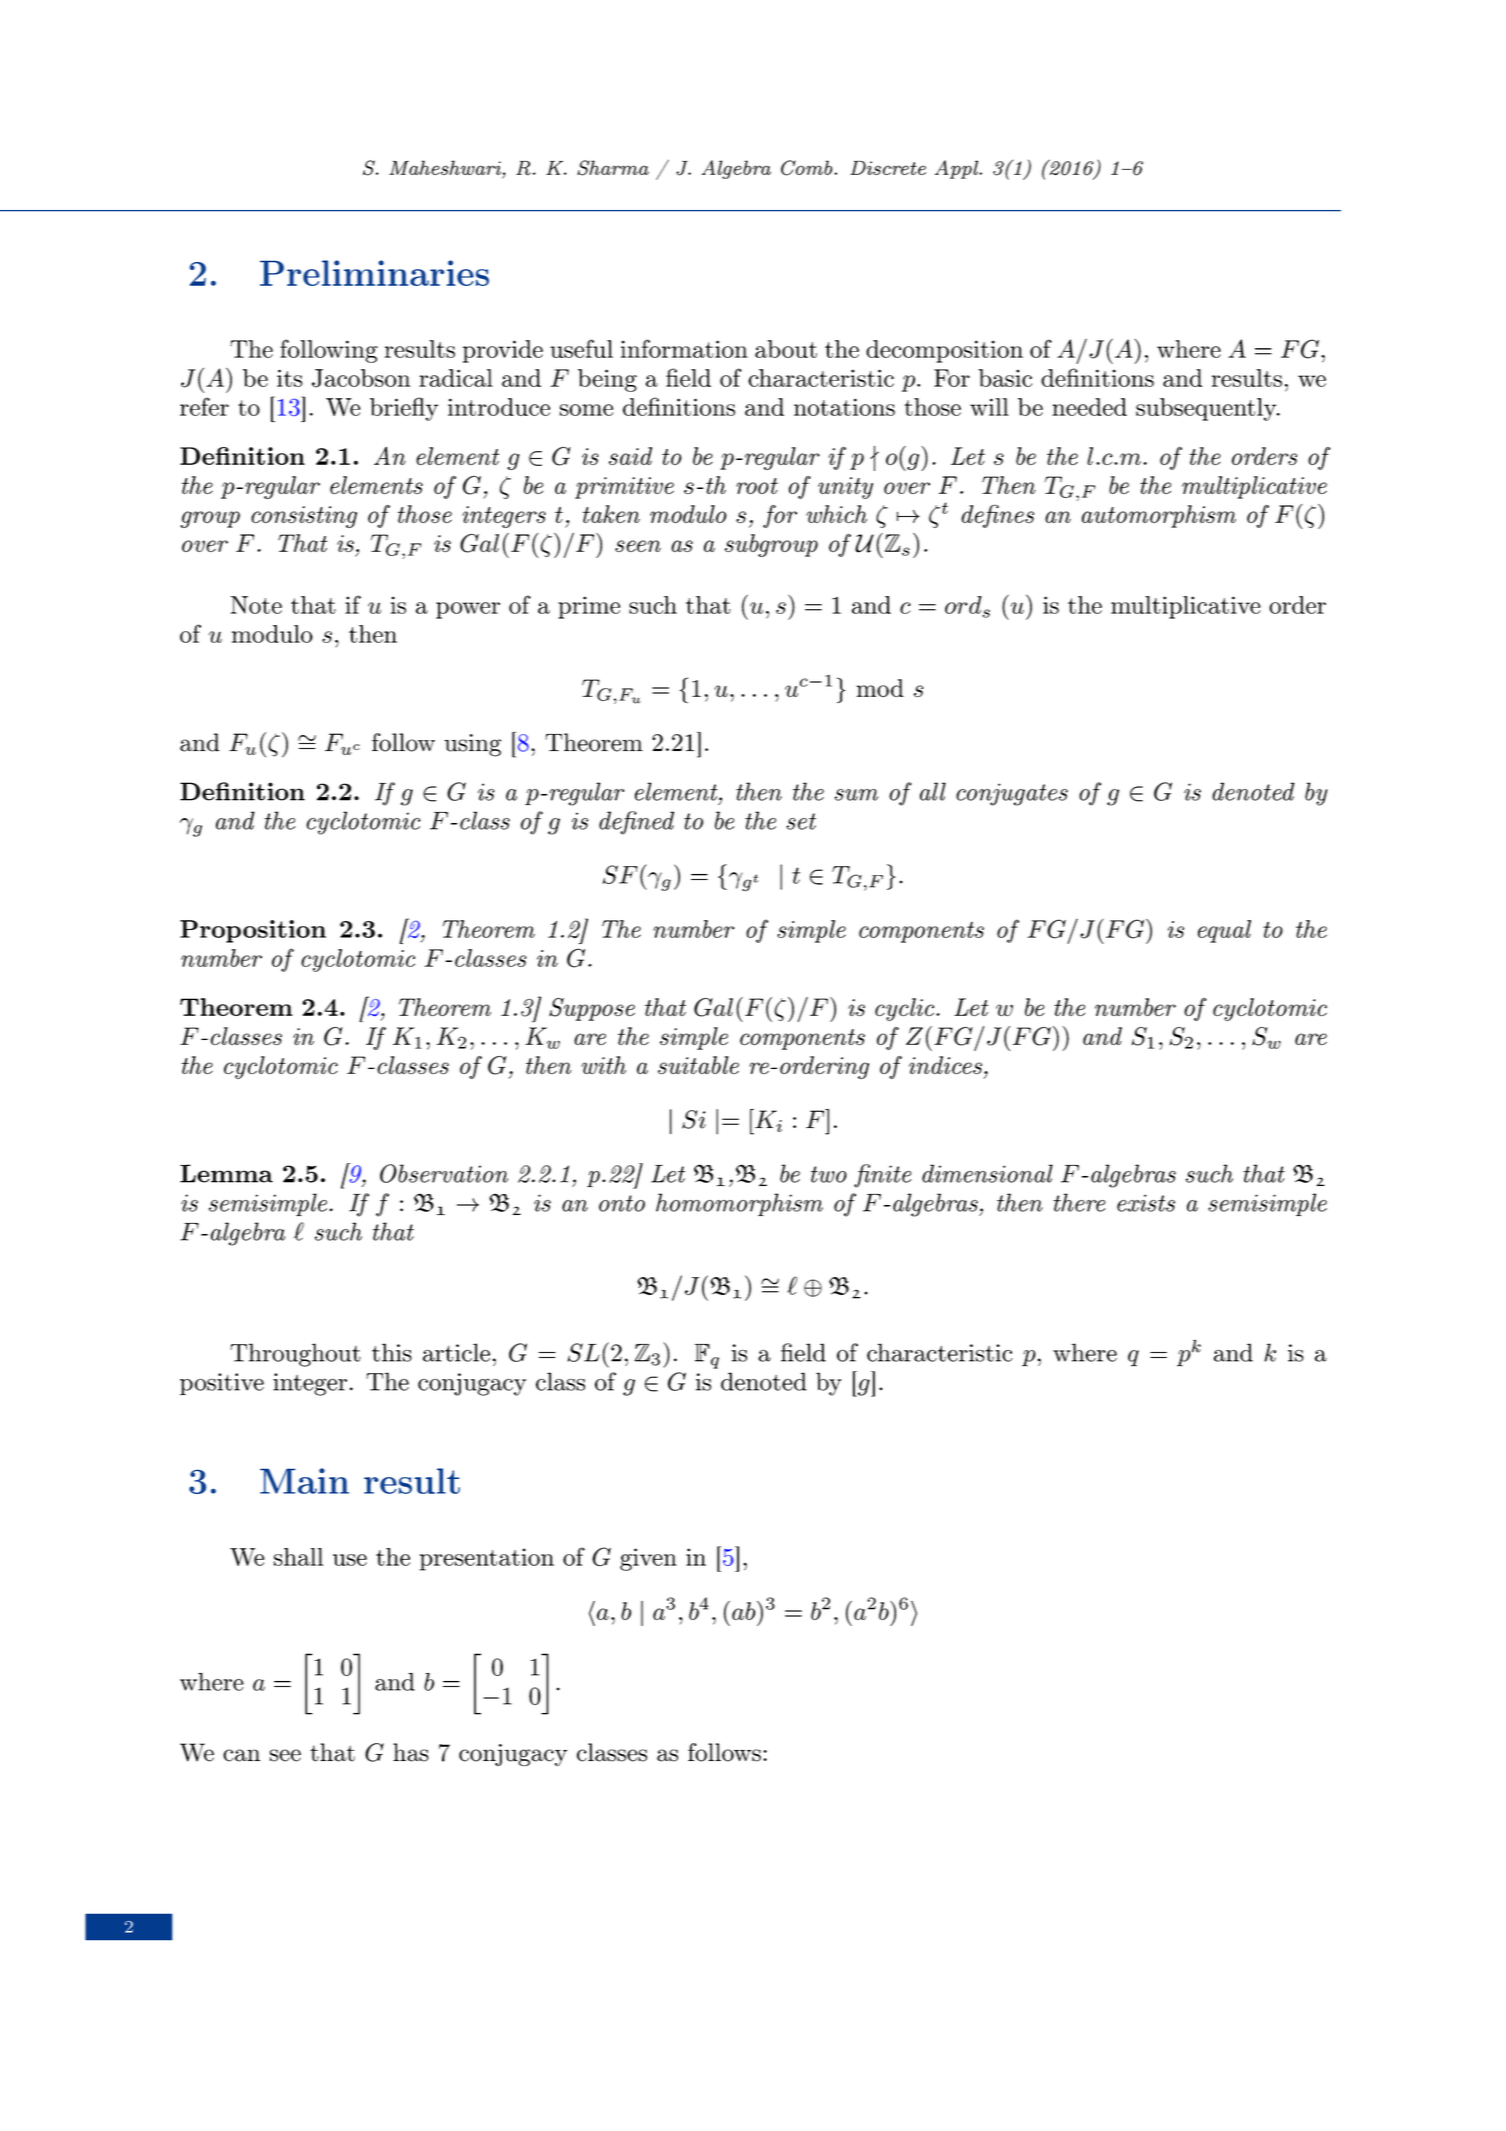 The height and width of the page is (2131, 1506). I want to click on suitable, so click(698, 1065).
